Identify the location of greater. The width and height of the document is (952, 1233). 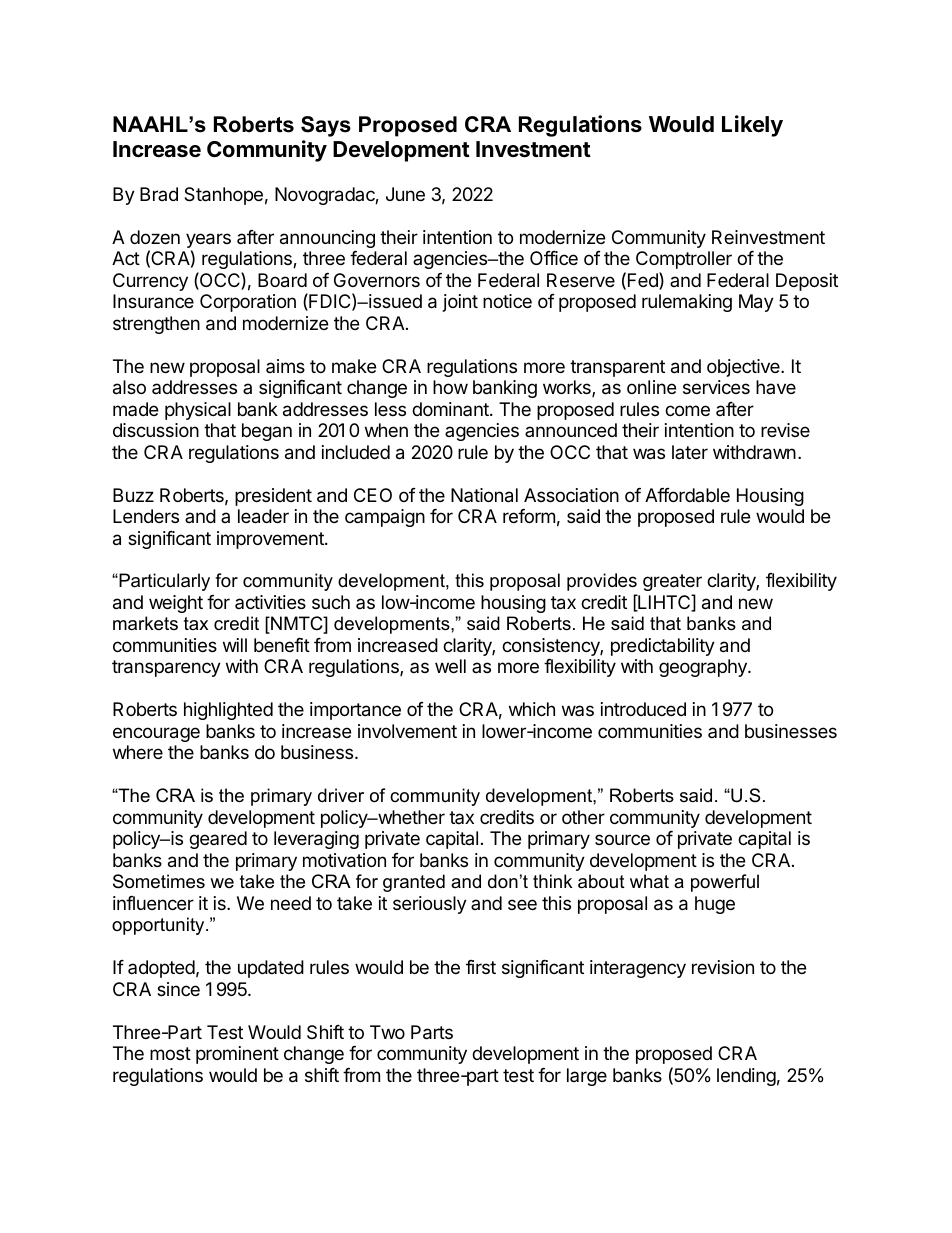
(672, 584).
